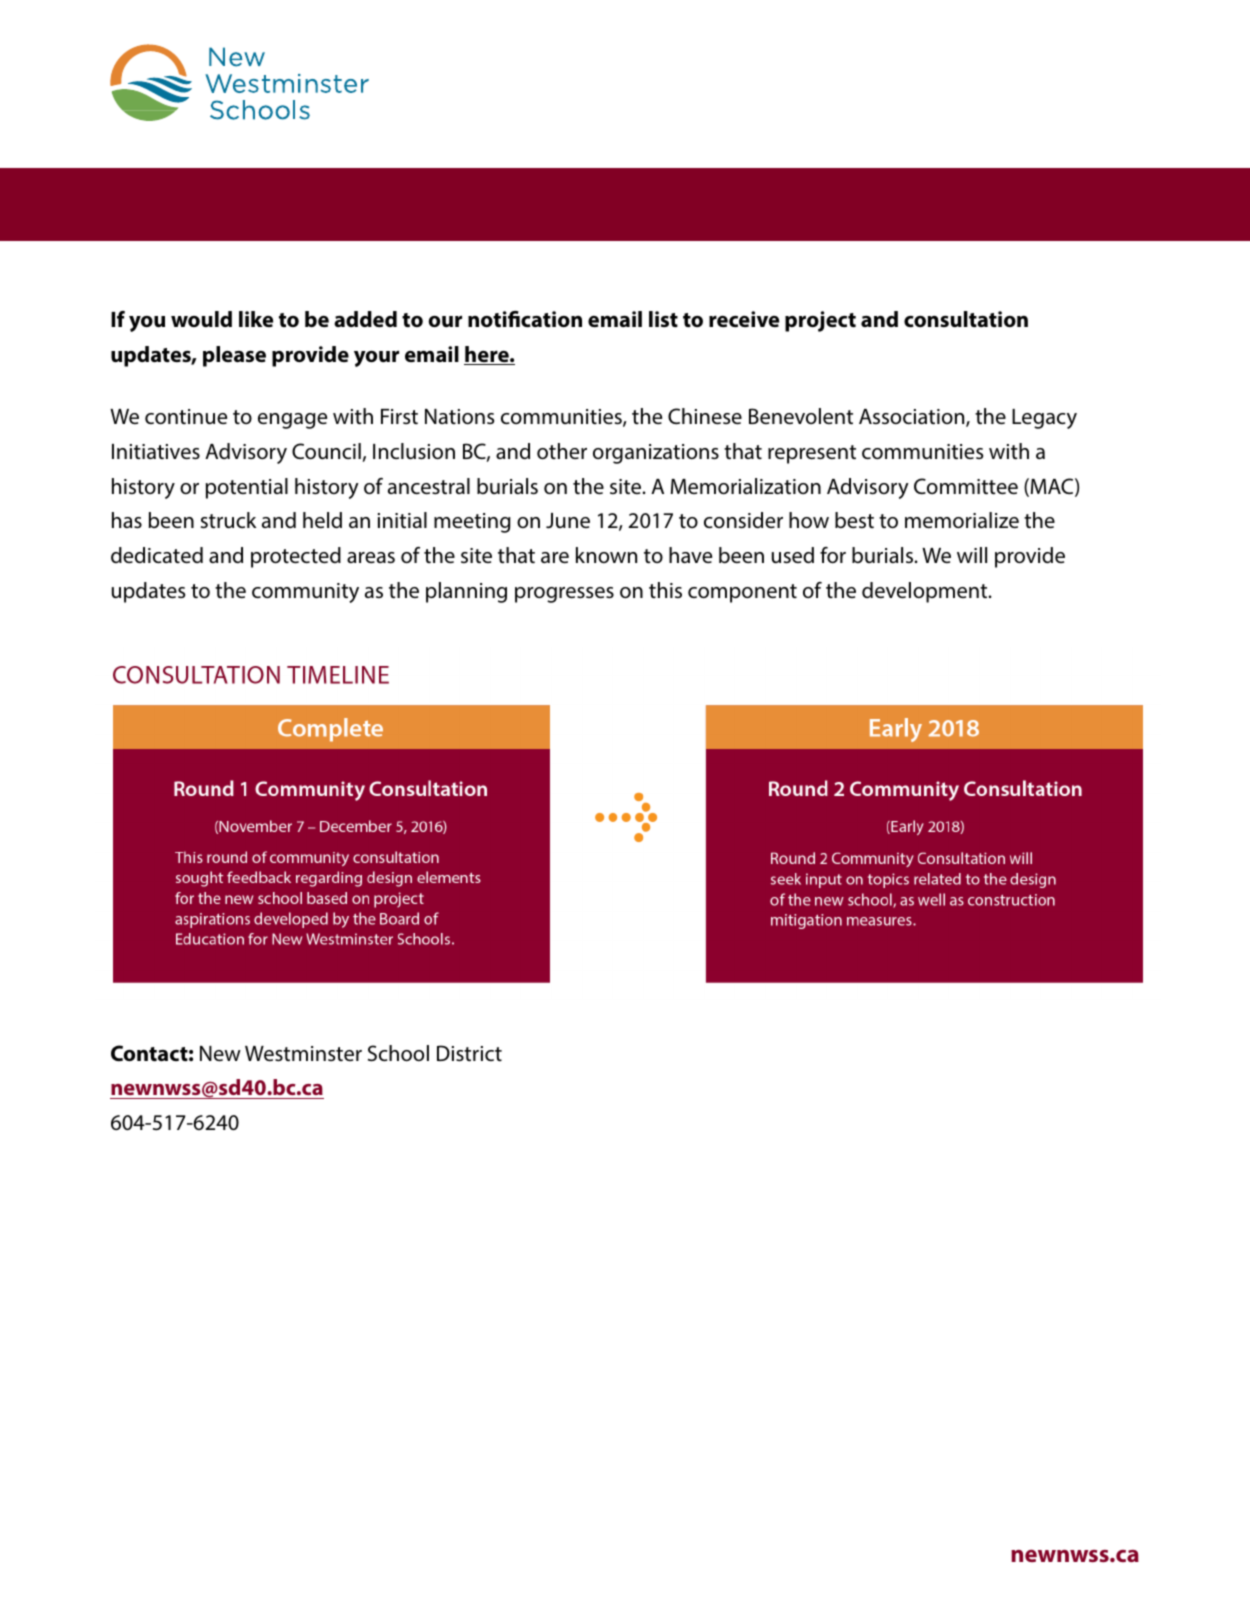 Image resolution: width=1250 pixels, height=1618 pixels. I want to click on consultation, so click(966, 319).
